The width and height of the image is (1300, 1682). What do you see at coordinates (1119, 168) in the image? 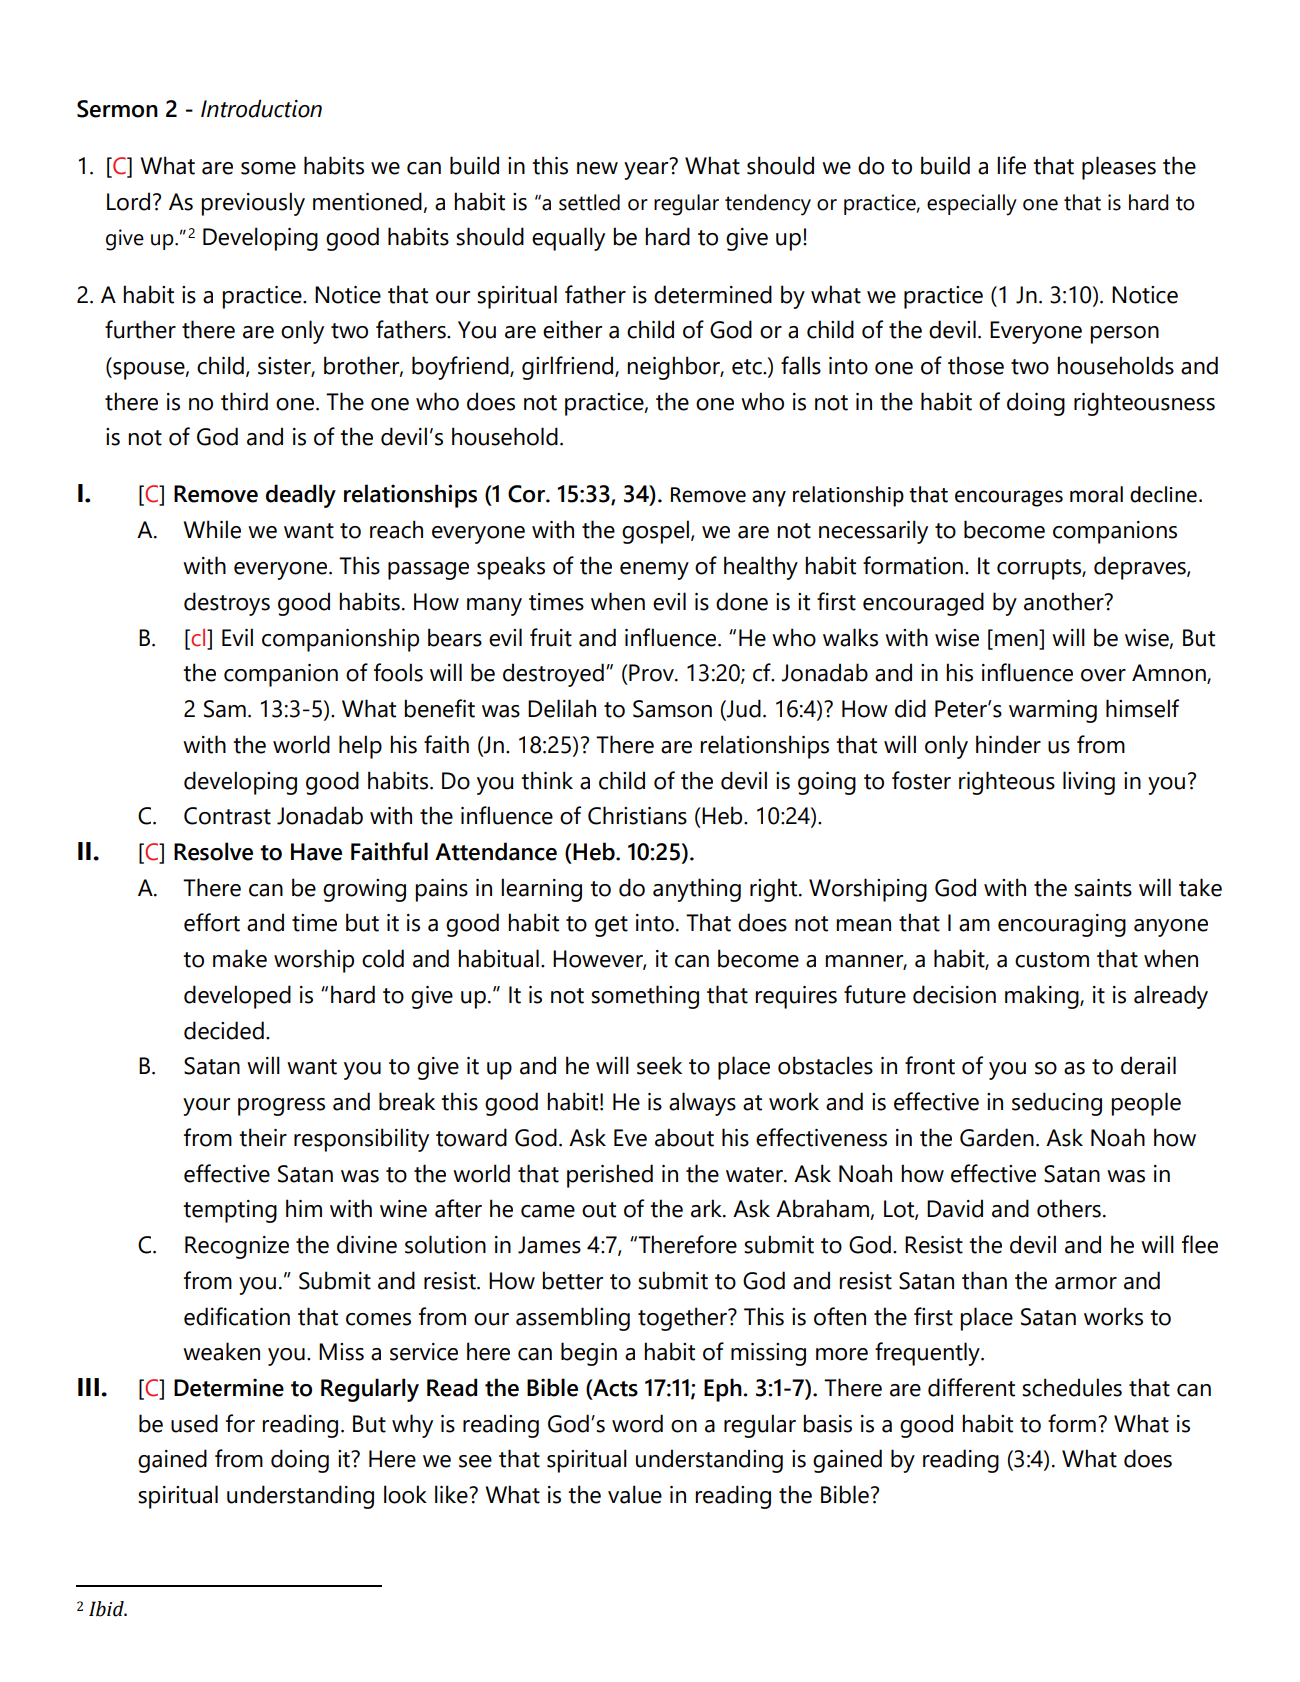
I see `pleases` at bounding box center [1119, 168].
